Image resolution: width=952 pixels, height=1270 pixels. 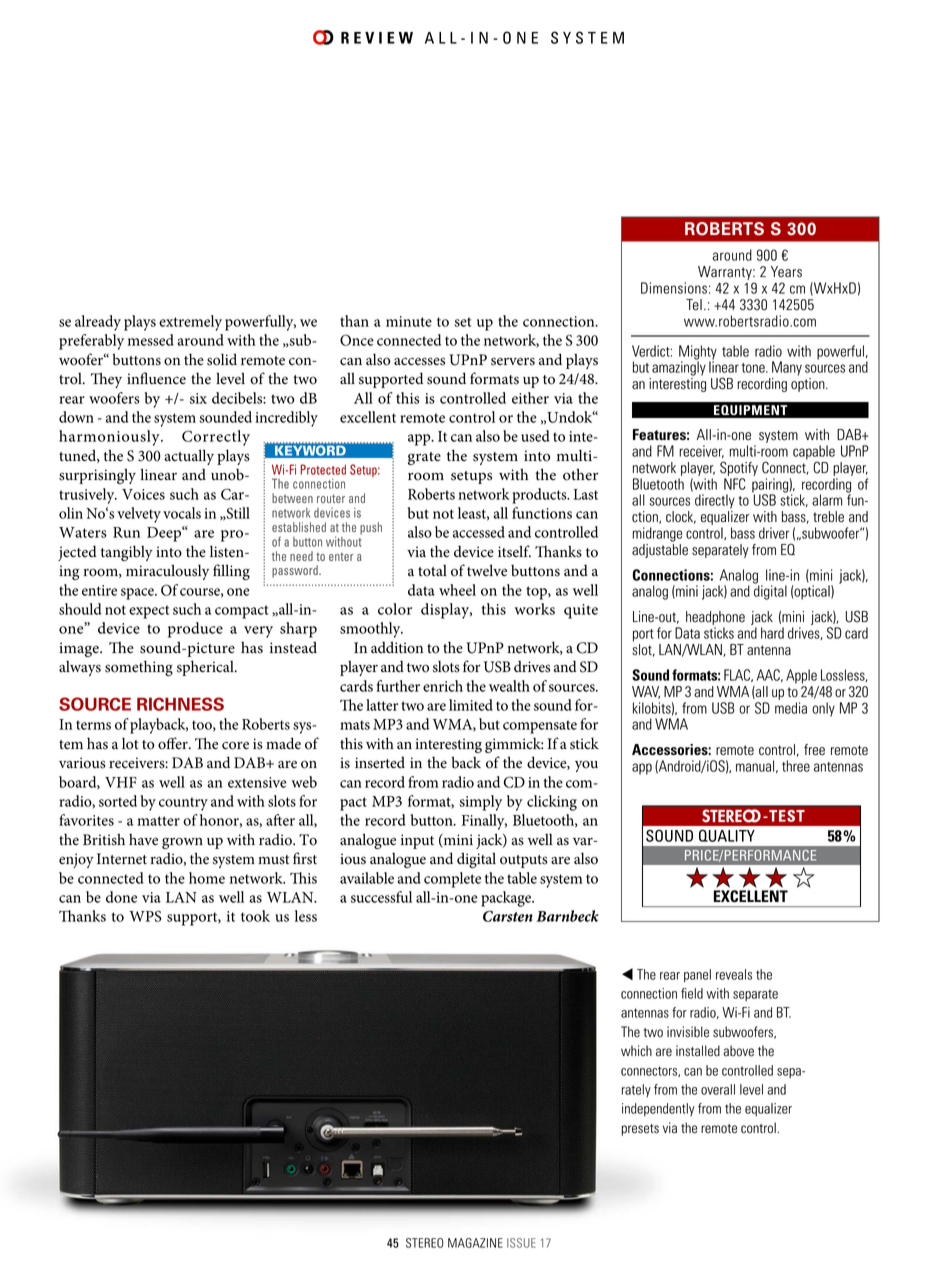 I want to click on tone, so click(x=754, y=368).
